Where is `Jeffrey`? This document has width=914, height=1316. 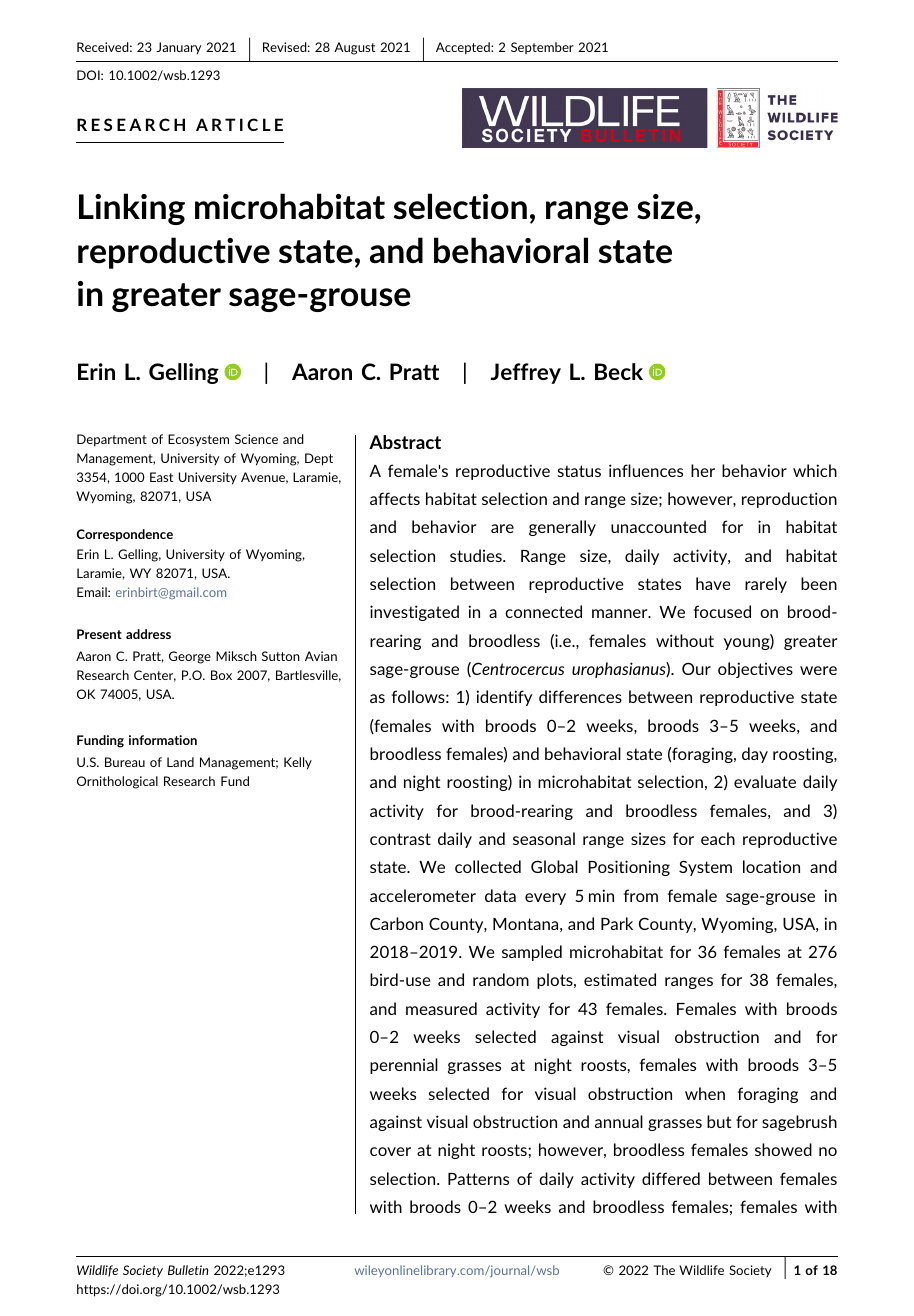 Jeffrey is located at coordinates (525, 373).
